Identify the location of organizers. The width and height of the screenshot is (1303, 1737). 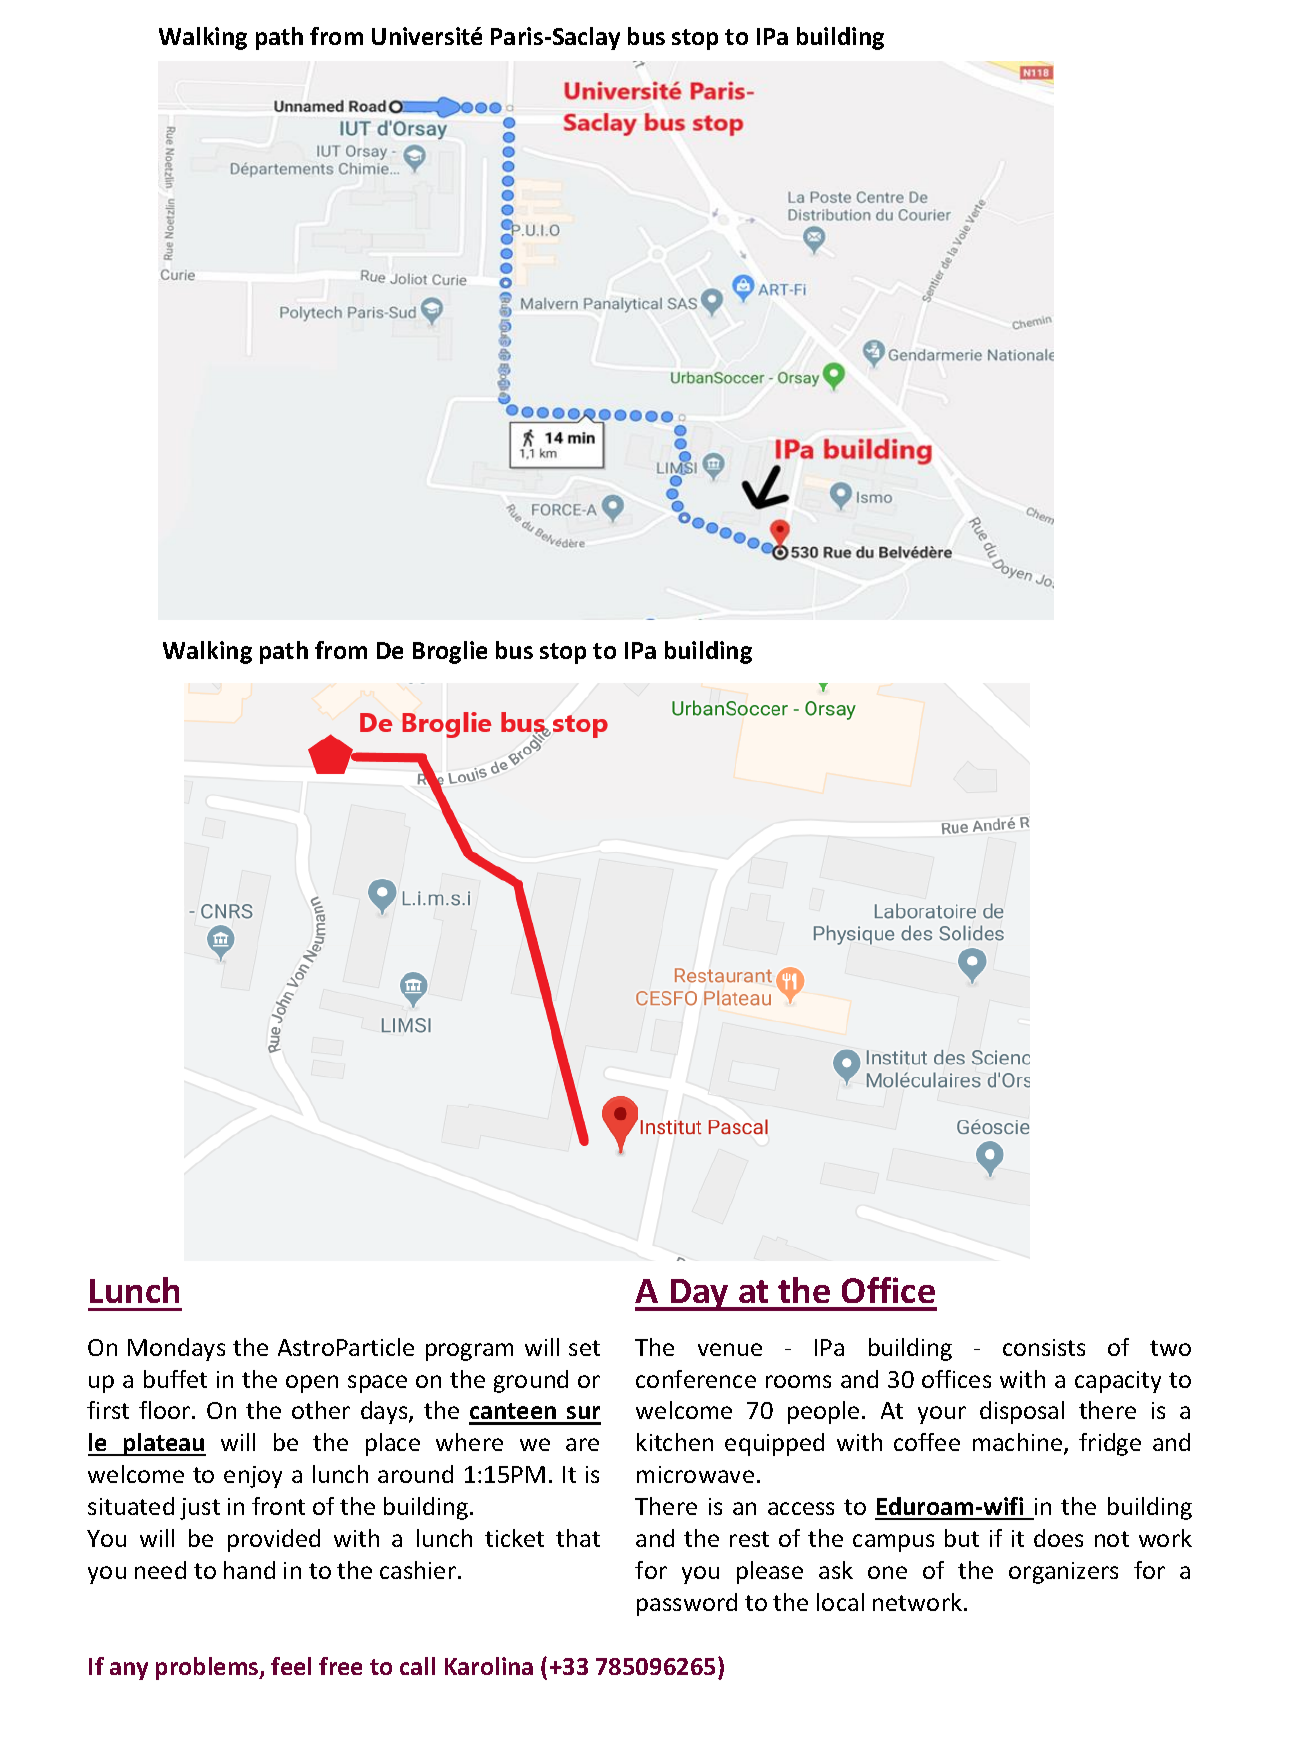
(1063, 1573).
